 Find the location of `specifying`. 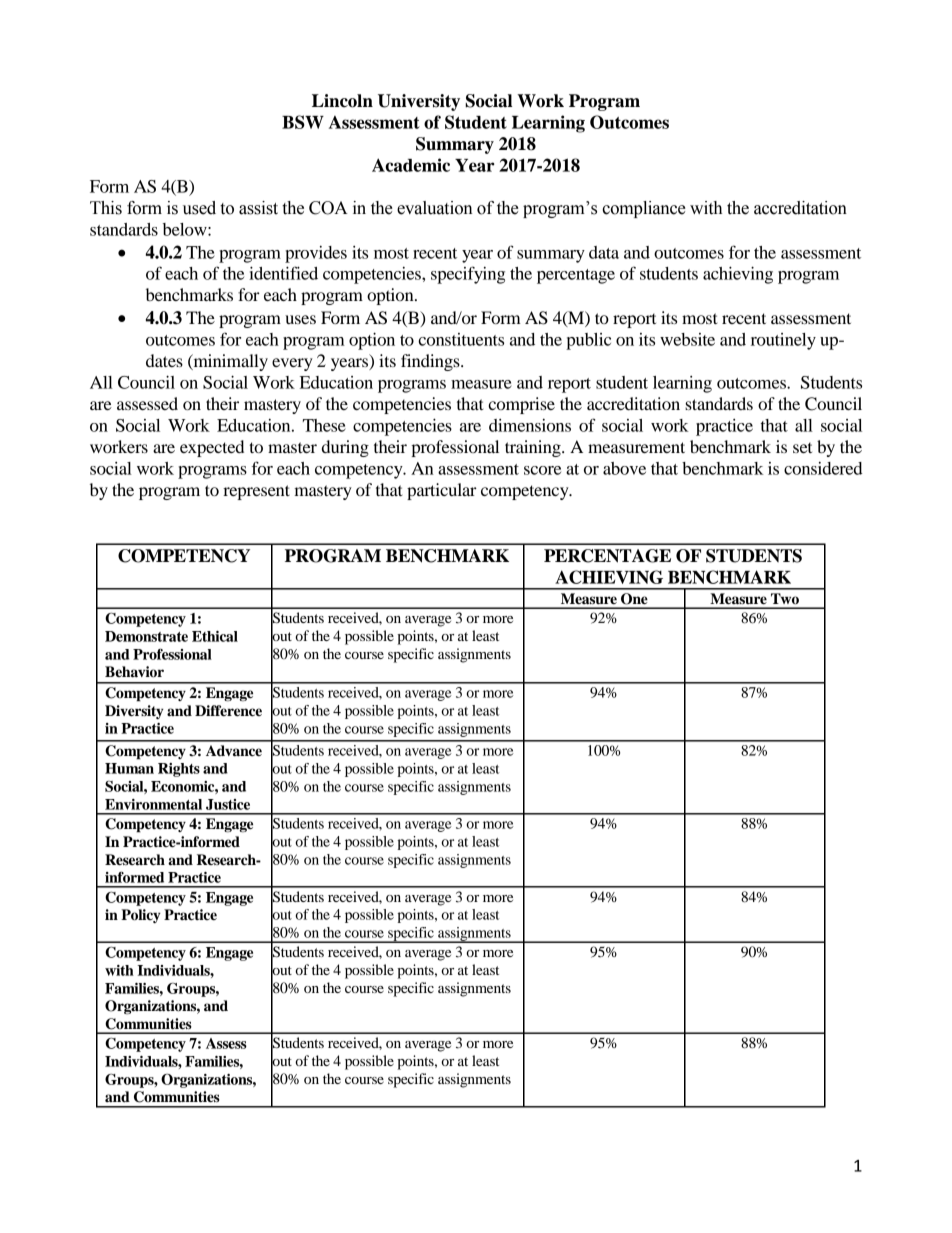

specifying is located at coordinates (468, 275).
